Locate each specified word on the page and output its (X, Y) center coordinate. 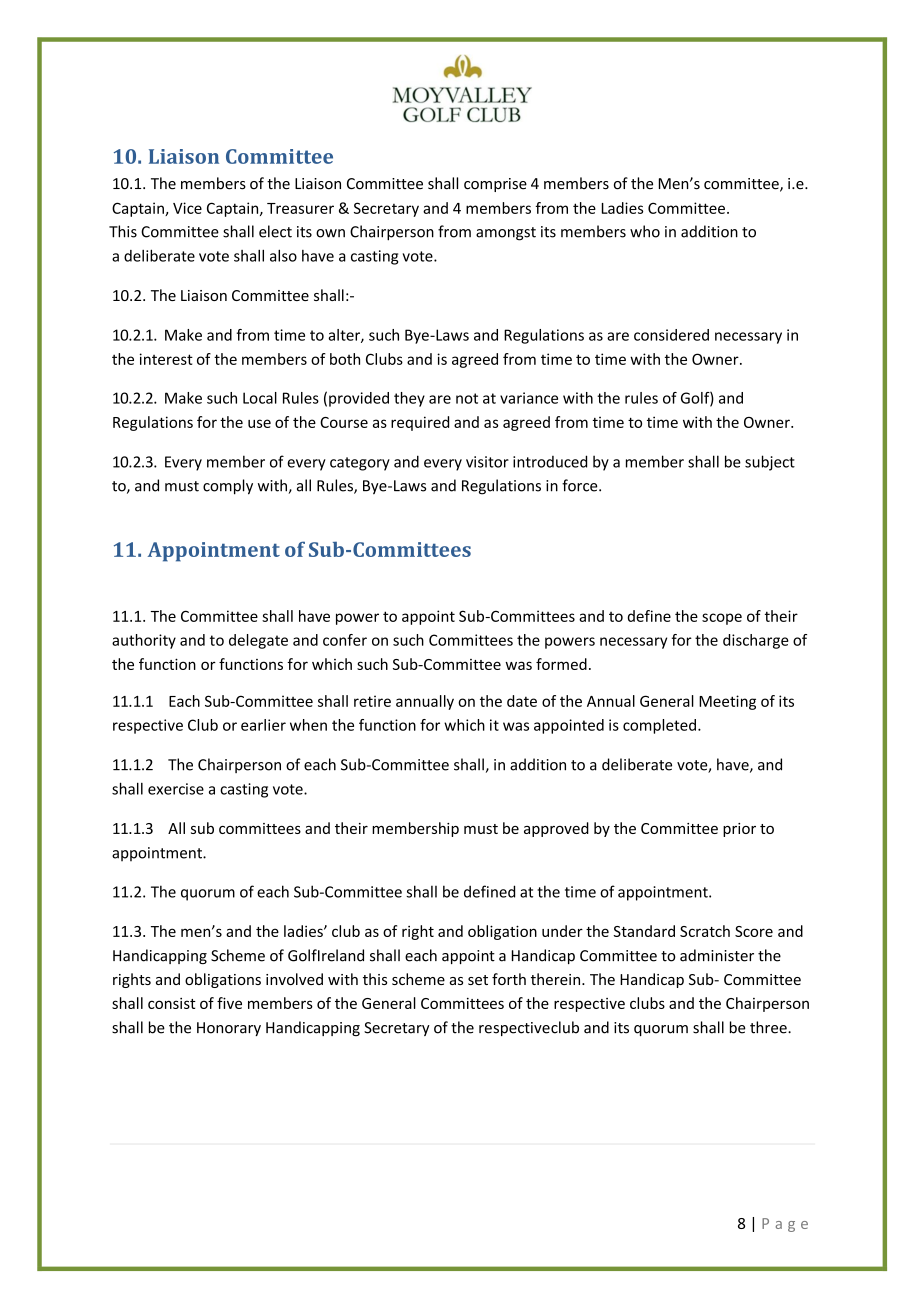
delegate (258, 641)
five (229, 1003)
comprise (495, 185)
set (478, 980)
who (645, 231)
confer (345, 640)
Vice (187, 208)
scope (722, 619)
